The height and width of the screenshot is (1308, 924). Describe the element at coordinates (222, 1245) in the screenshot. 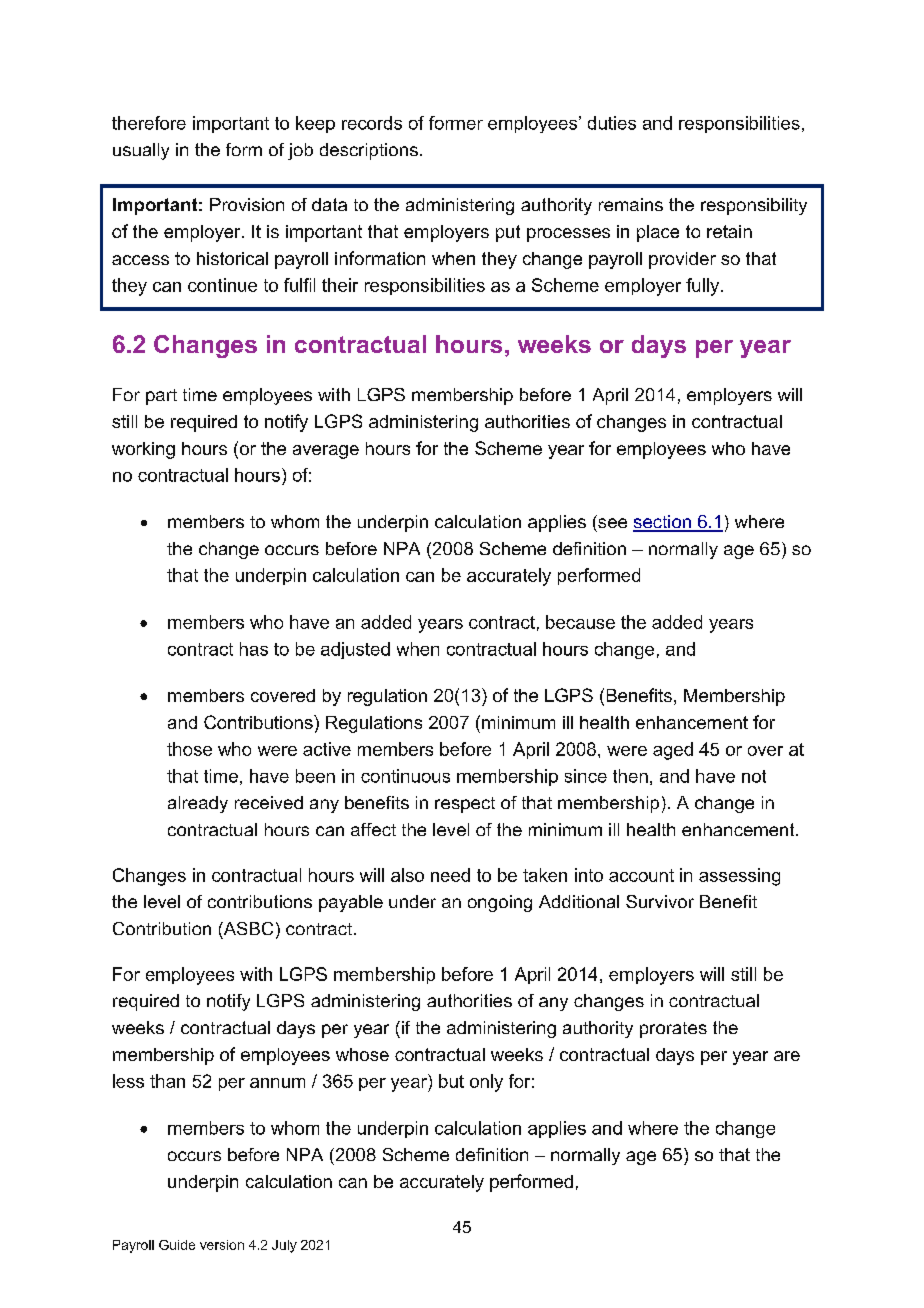

I see `version` at that location.
